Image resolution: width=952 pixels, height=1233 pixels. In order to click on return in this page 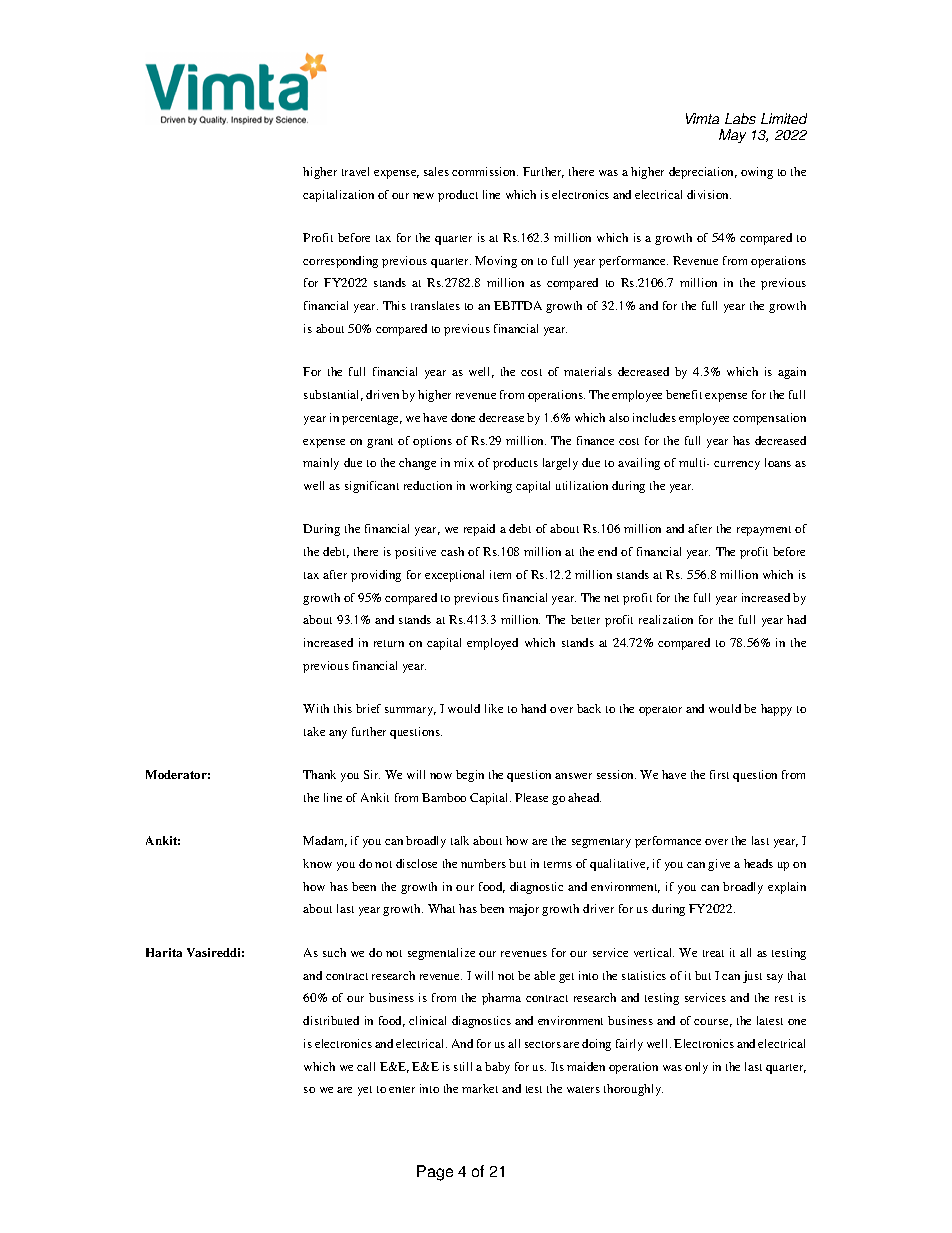, I will do `click(389, 643)`.
